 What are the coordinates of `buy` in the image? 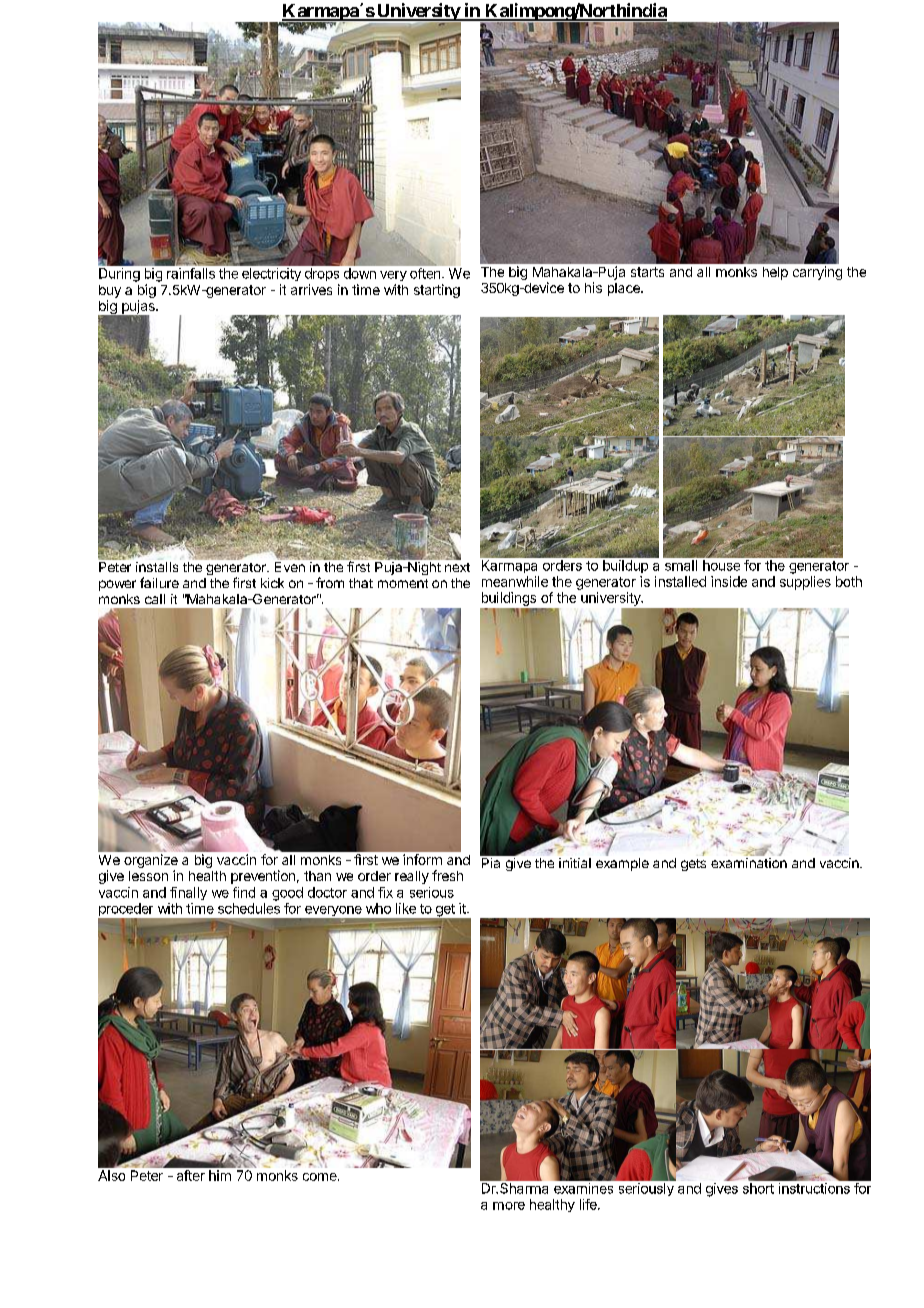 It's located at (110, 291).
